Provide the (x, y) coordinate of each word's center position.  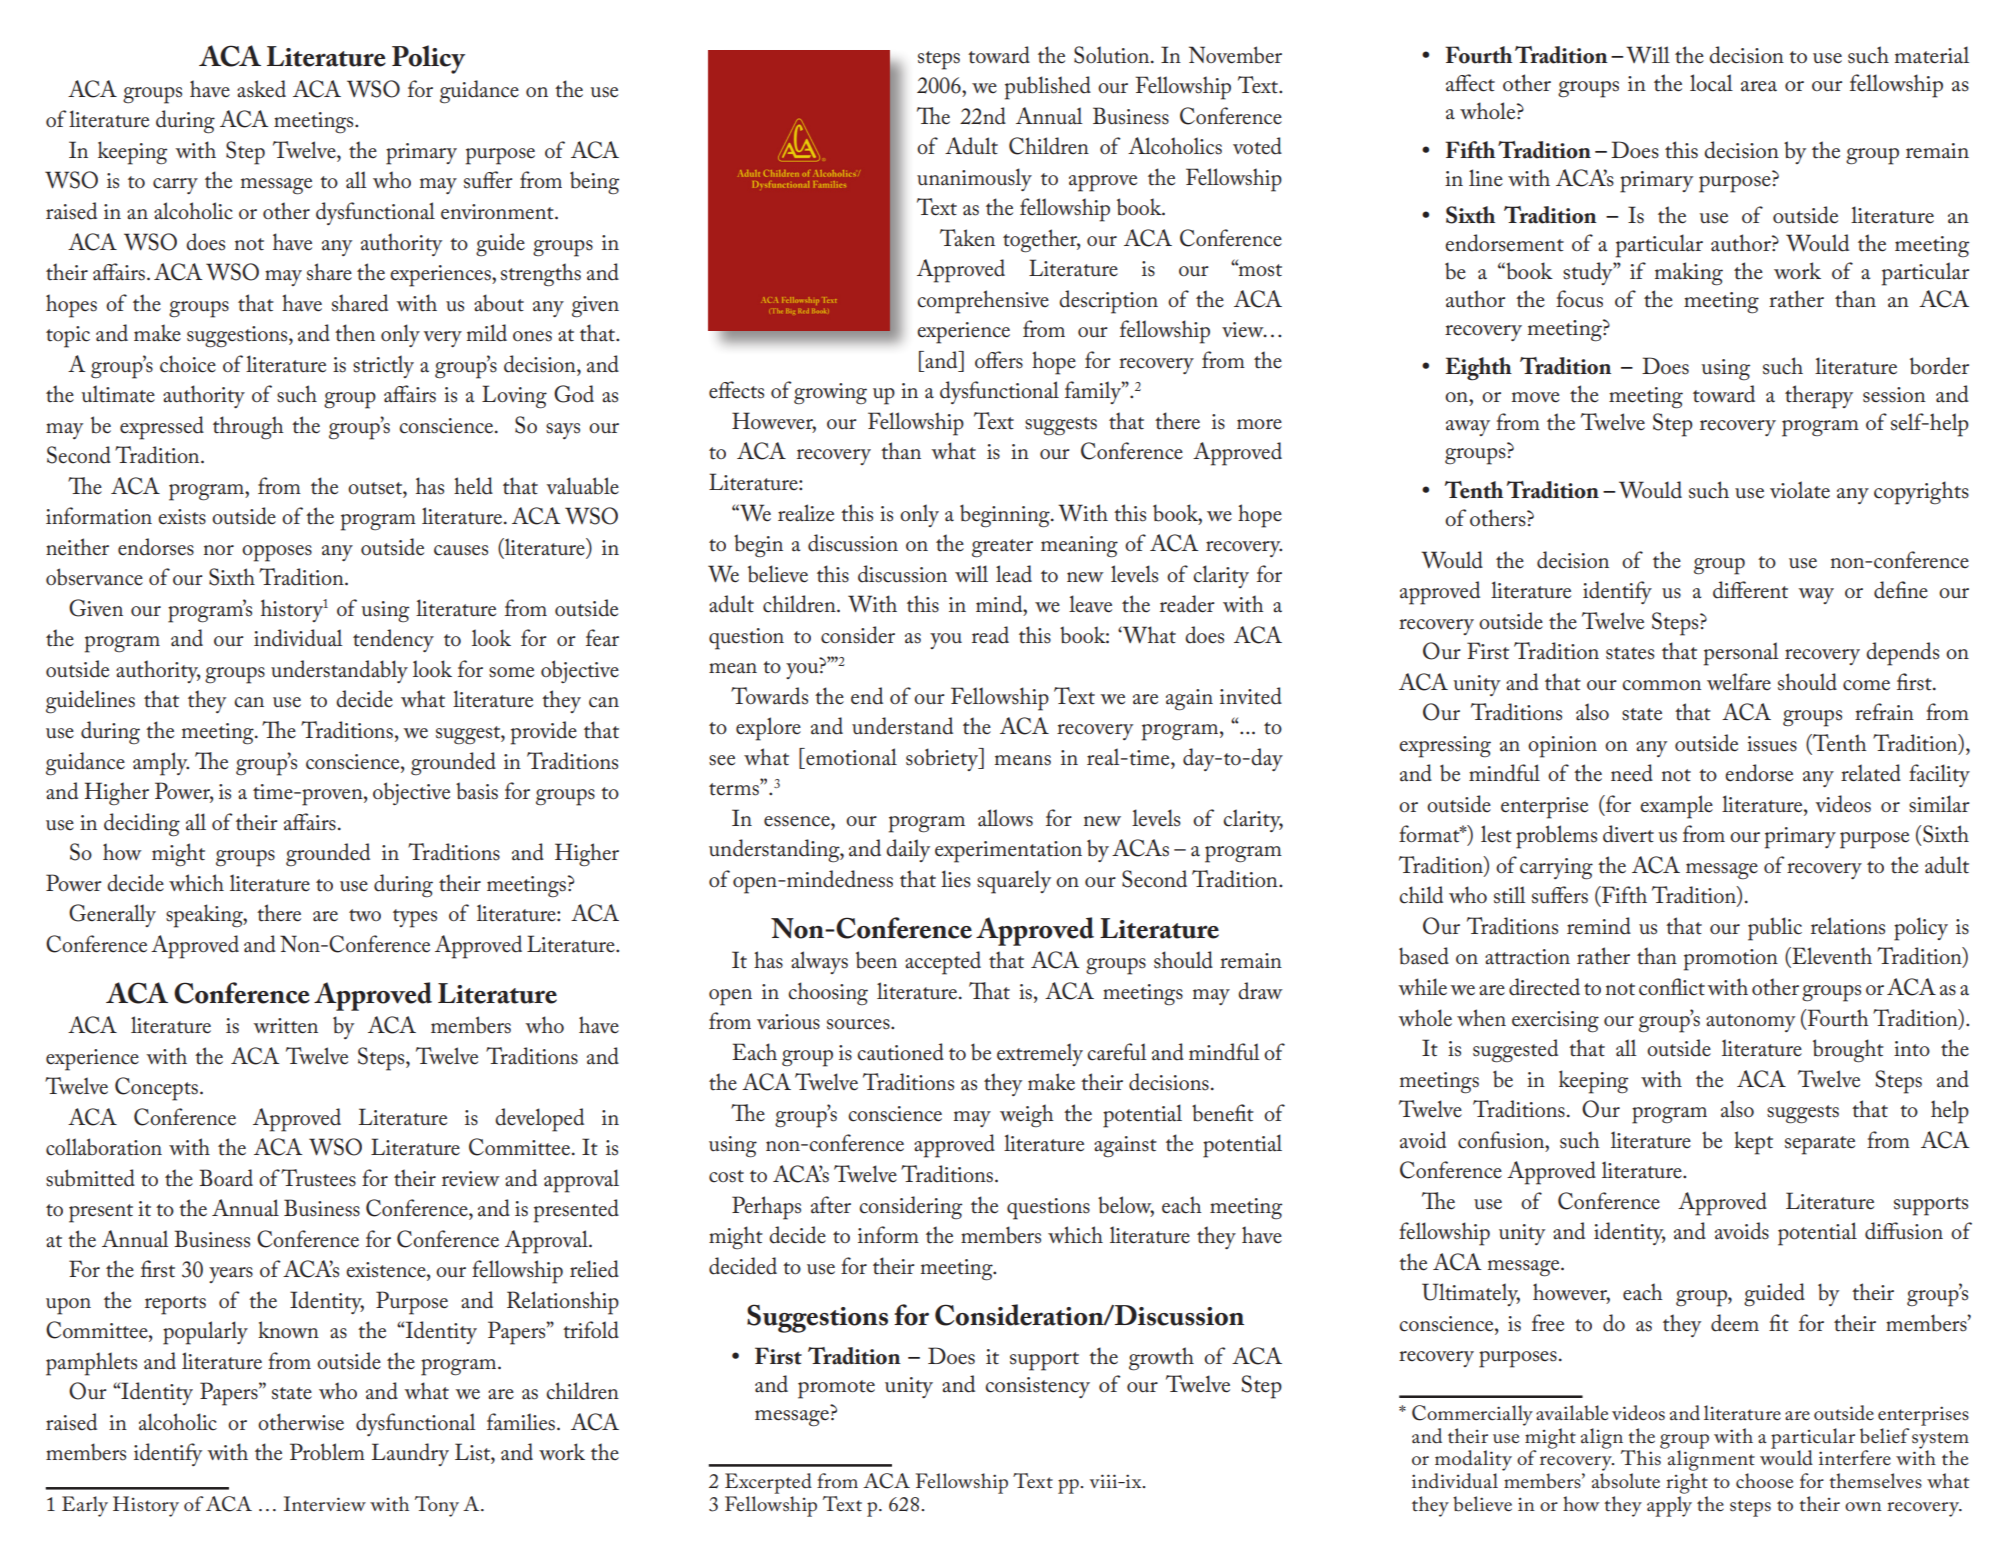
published (1048, 88)
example (1676, 807)
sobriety (943, 759)
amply (161, 764)
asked (261, 89)
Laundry (410, 1454)
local (1711, 83)
